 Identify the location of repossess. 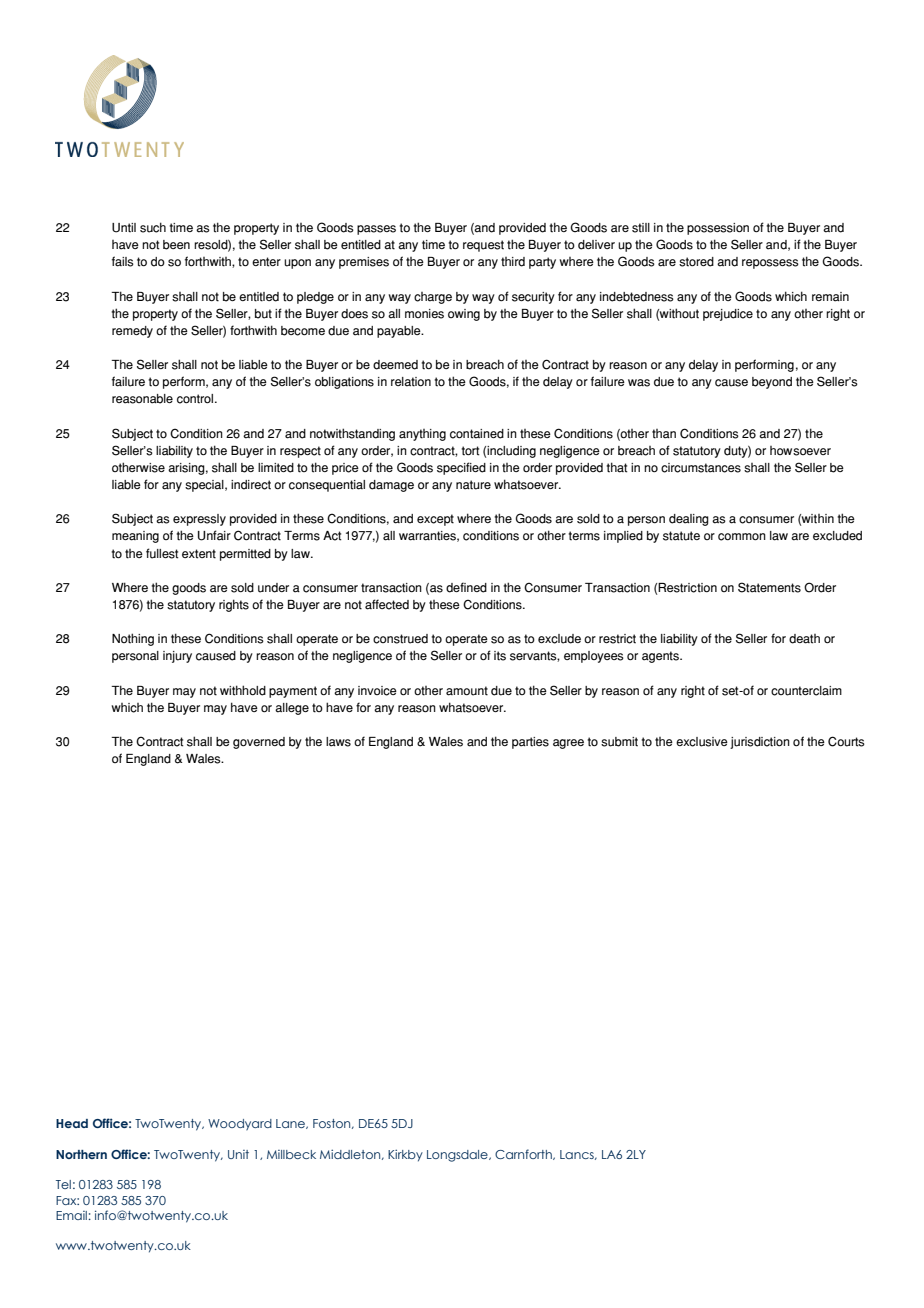
(770, 264).
